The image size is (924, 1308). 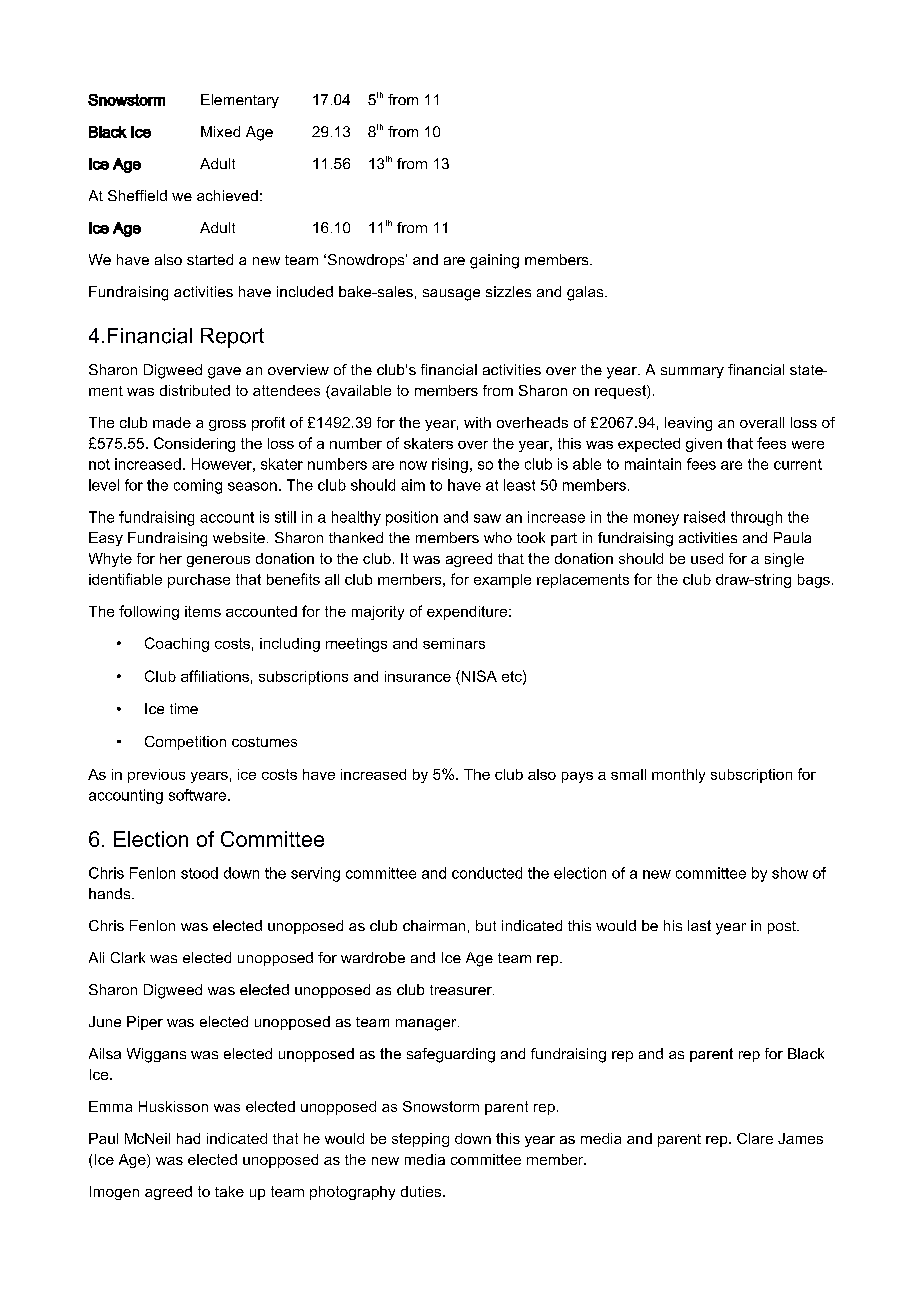 What do you see at coordinates (172, 422) in the screenshot?
I see `made` at bounding box center [172, 422].
